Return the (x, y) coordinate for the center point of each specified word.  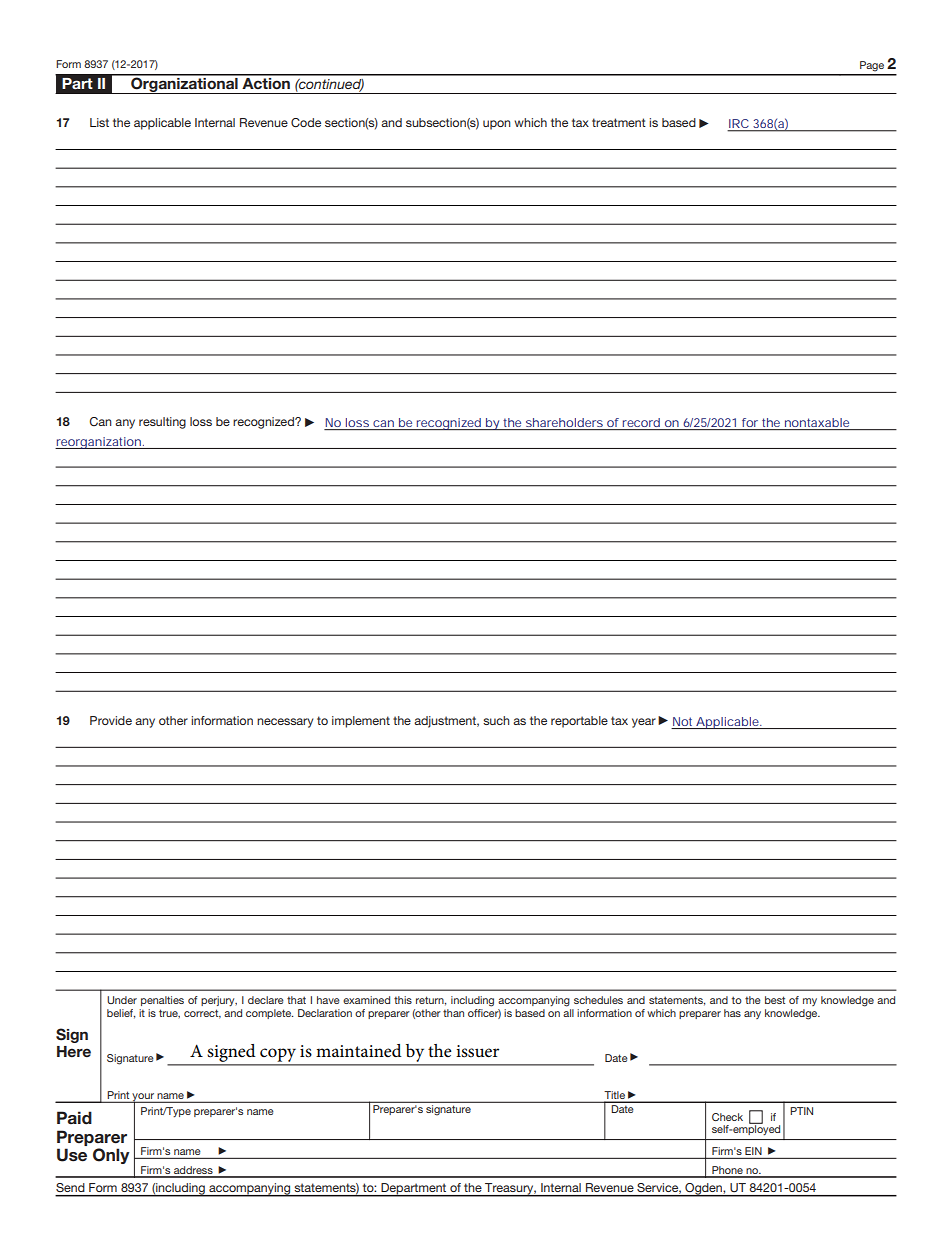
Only (111, 1156)
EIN (753, 1151)
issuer (477, 1051)
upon (497, 125)
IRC (739, 125)
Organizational (184, 84)
